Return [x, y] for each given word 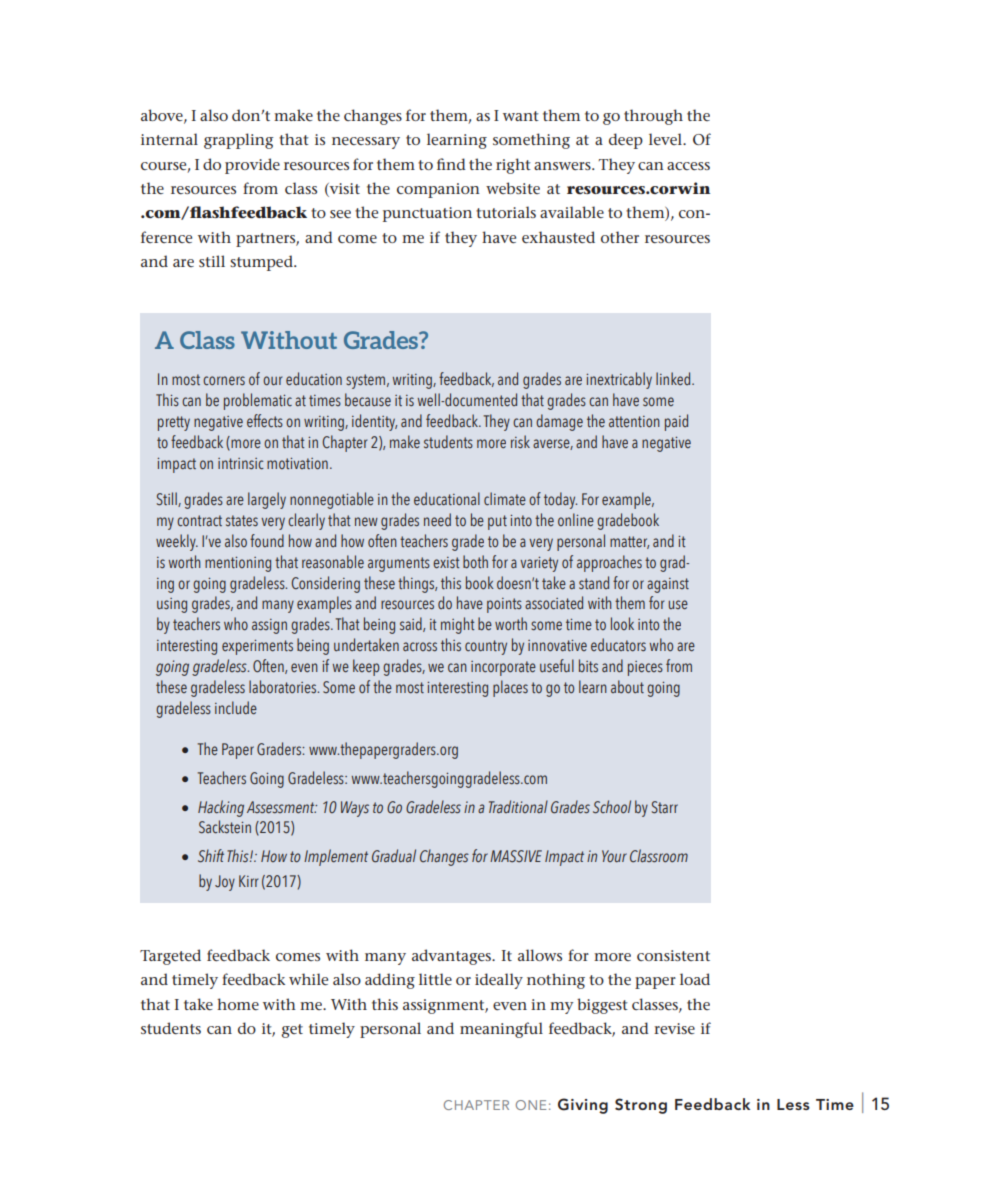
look [622, 623]
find [451, 164]
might [457, 625]
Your [614, 856]
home [238, 1004]
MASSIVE [516, 856]
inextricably [619, 380]
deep [626, 141]
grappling [239, 141]
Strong [641, 1106]
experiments [257, 647]
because [368, 399]
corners [224, 380]
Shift [211, 856]
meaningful [501, 1030]
